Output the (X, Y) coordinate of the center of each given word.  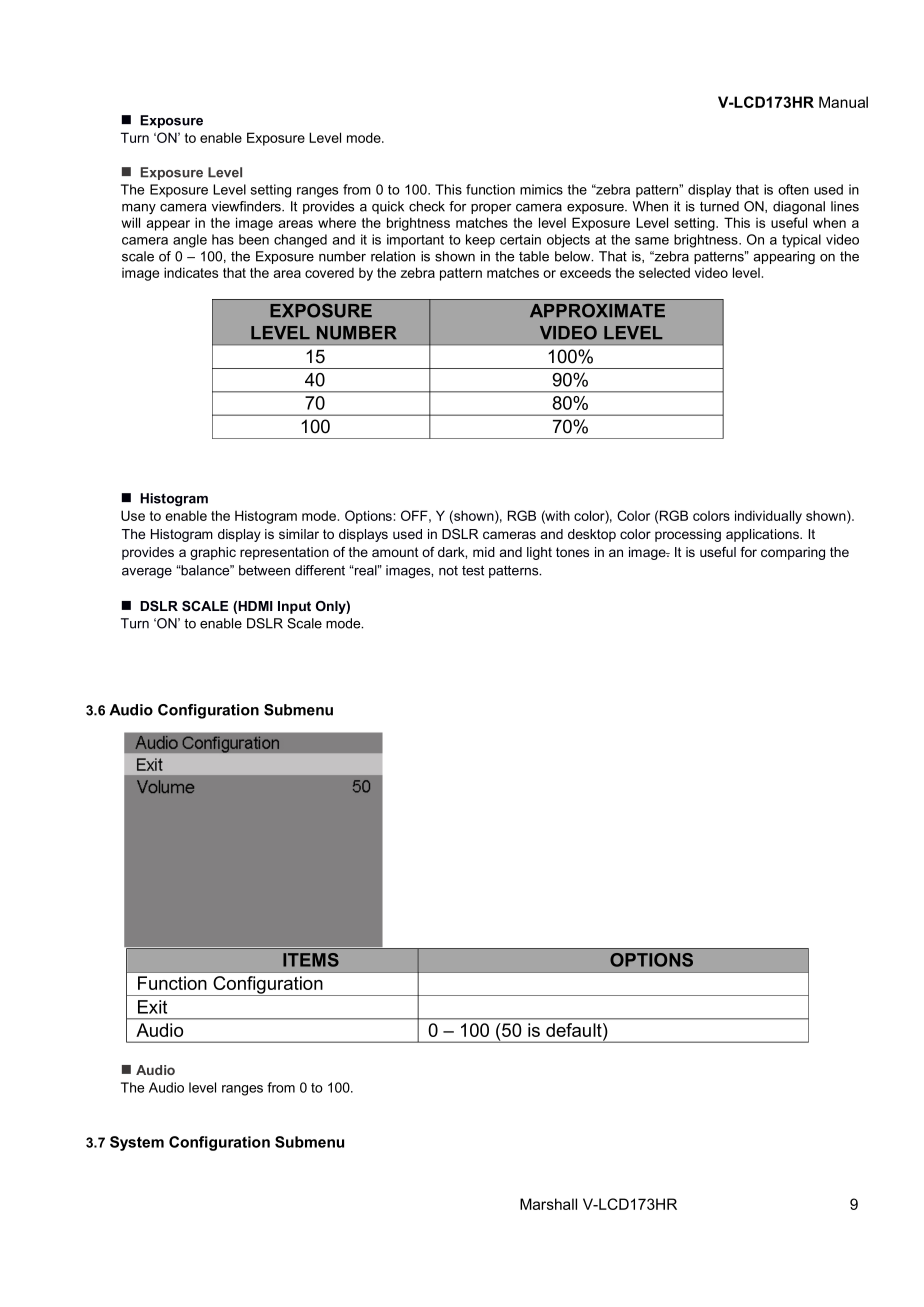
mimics (541, 189)
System (137, 1143)
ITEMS (311, 960)
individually (768, 517)
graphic (213, 553)
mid (484, 552)
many (139, 209)
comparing (793, 553)
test (473, 570)
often (793, 189)
